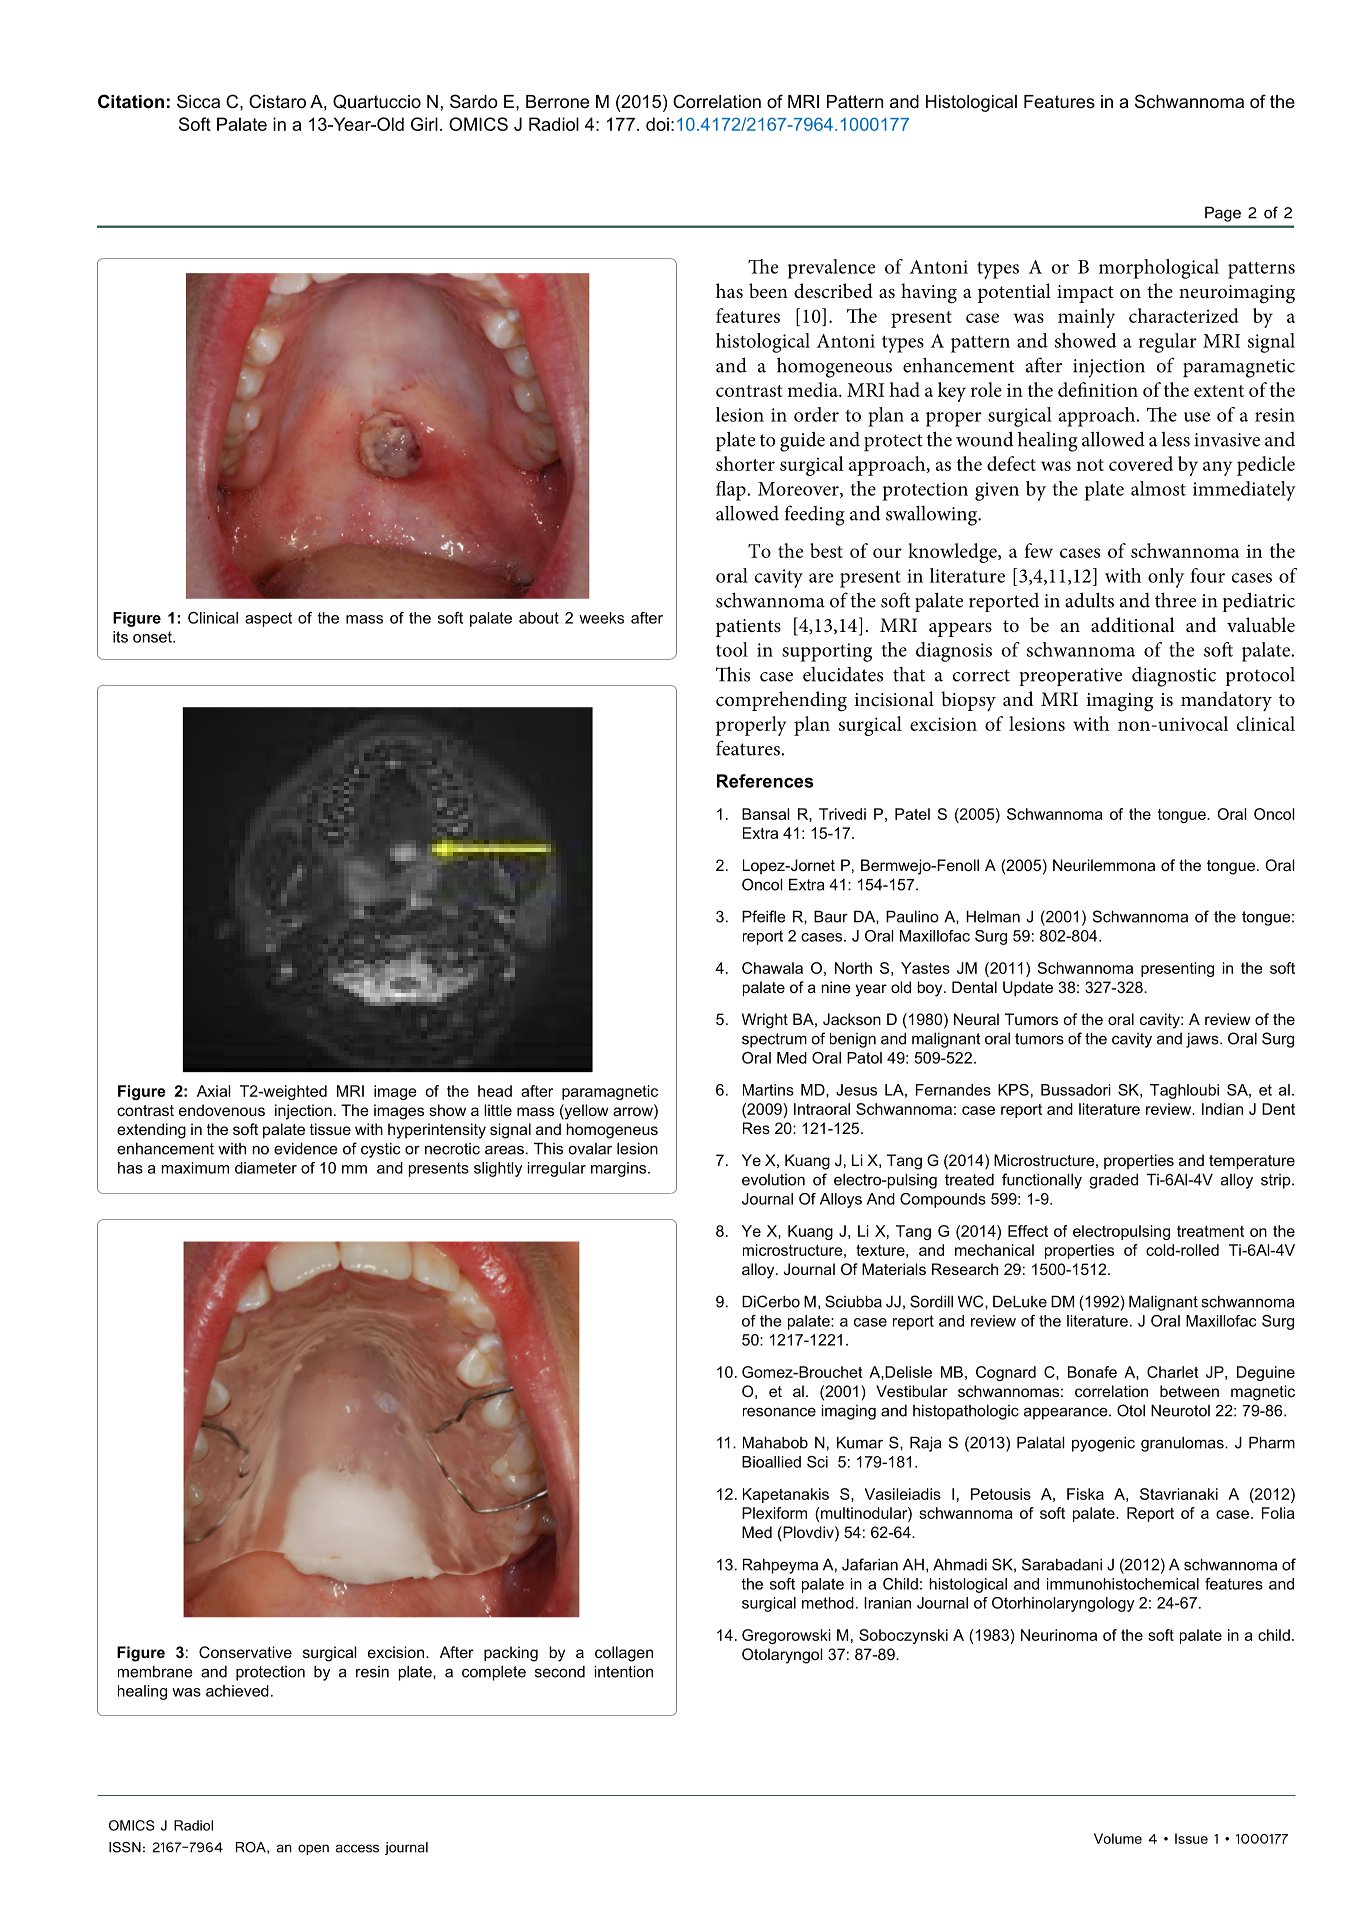  I want to click on open, so click(313, 1849).
